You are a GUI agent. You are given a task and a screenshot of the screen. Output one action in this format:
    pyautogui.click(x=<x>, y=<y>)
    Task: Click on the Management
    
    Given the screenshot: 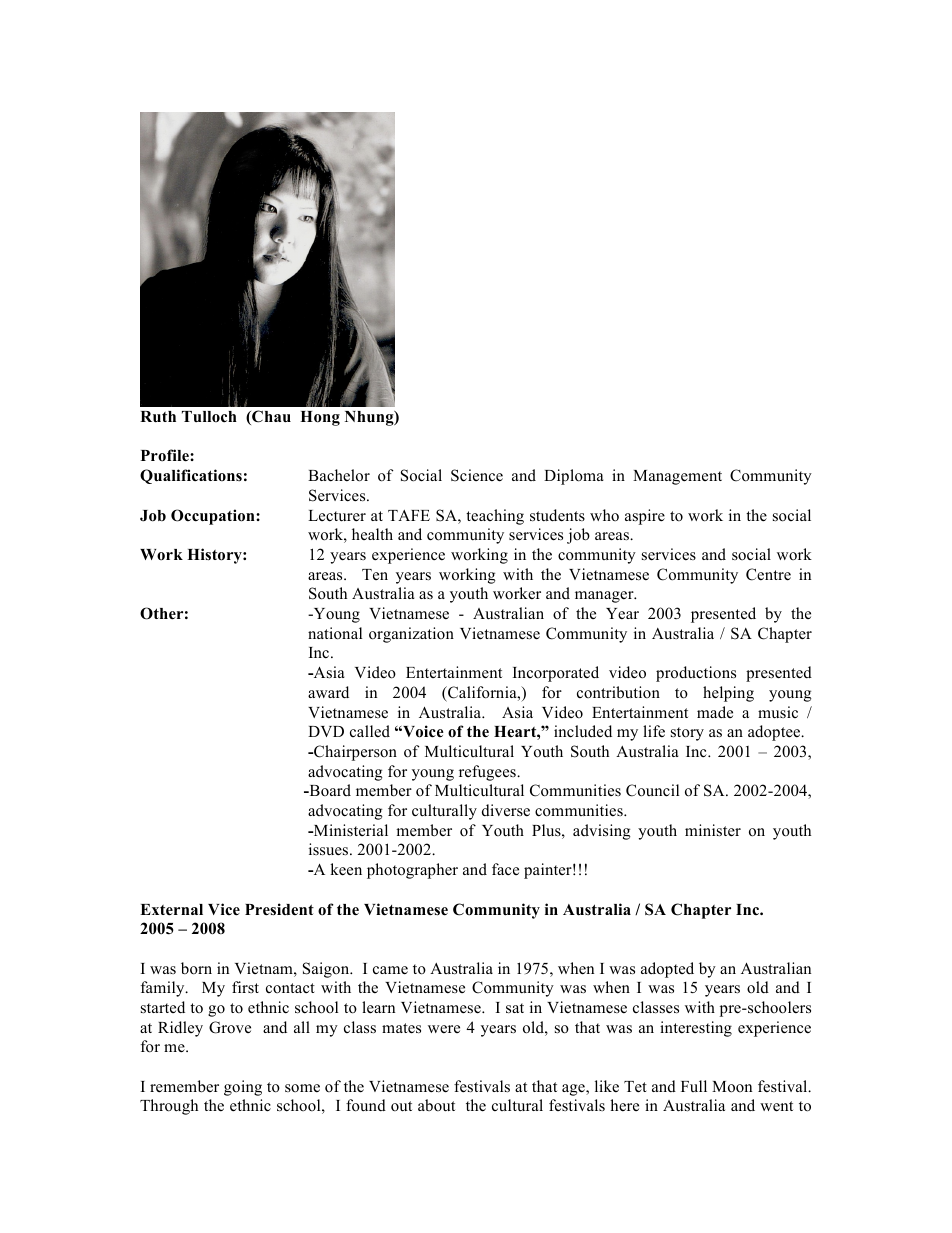 What is the action you would take?
    pyautogui.click(x=677, y=477)
